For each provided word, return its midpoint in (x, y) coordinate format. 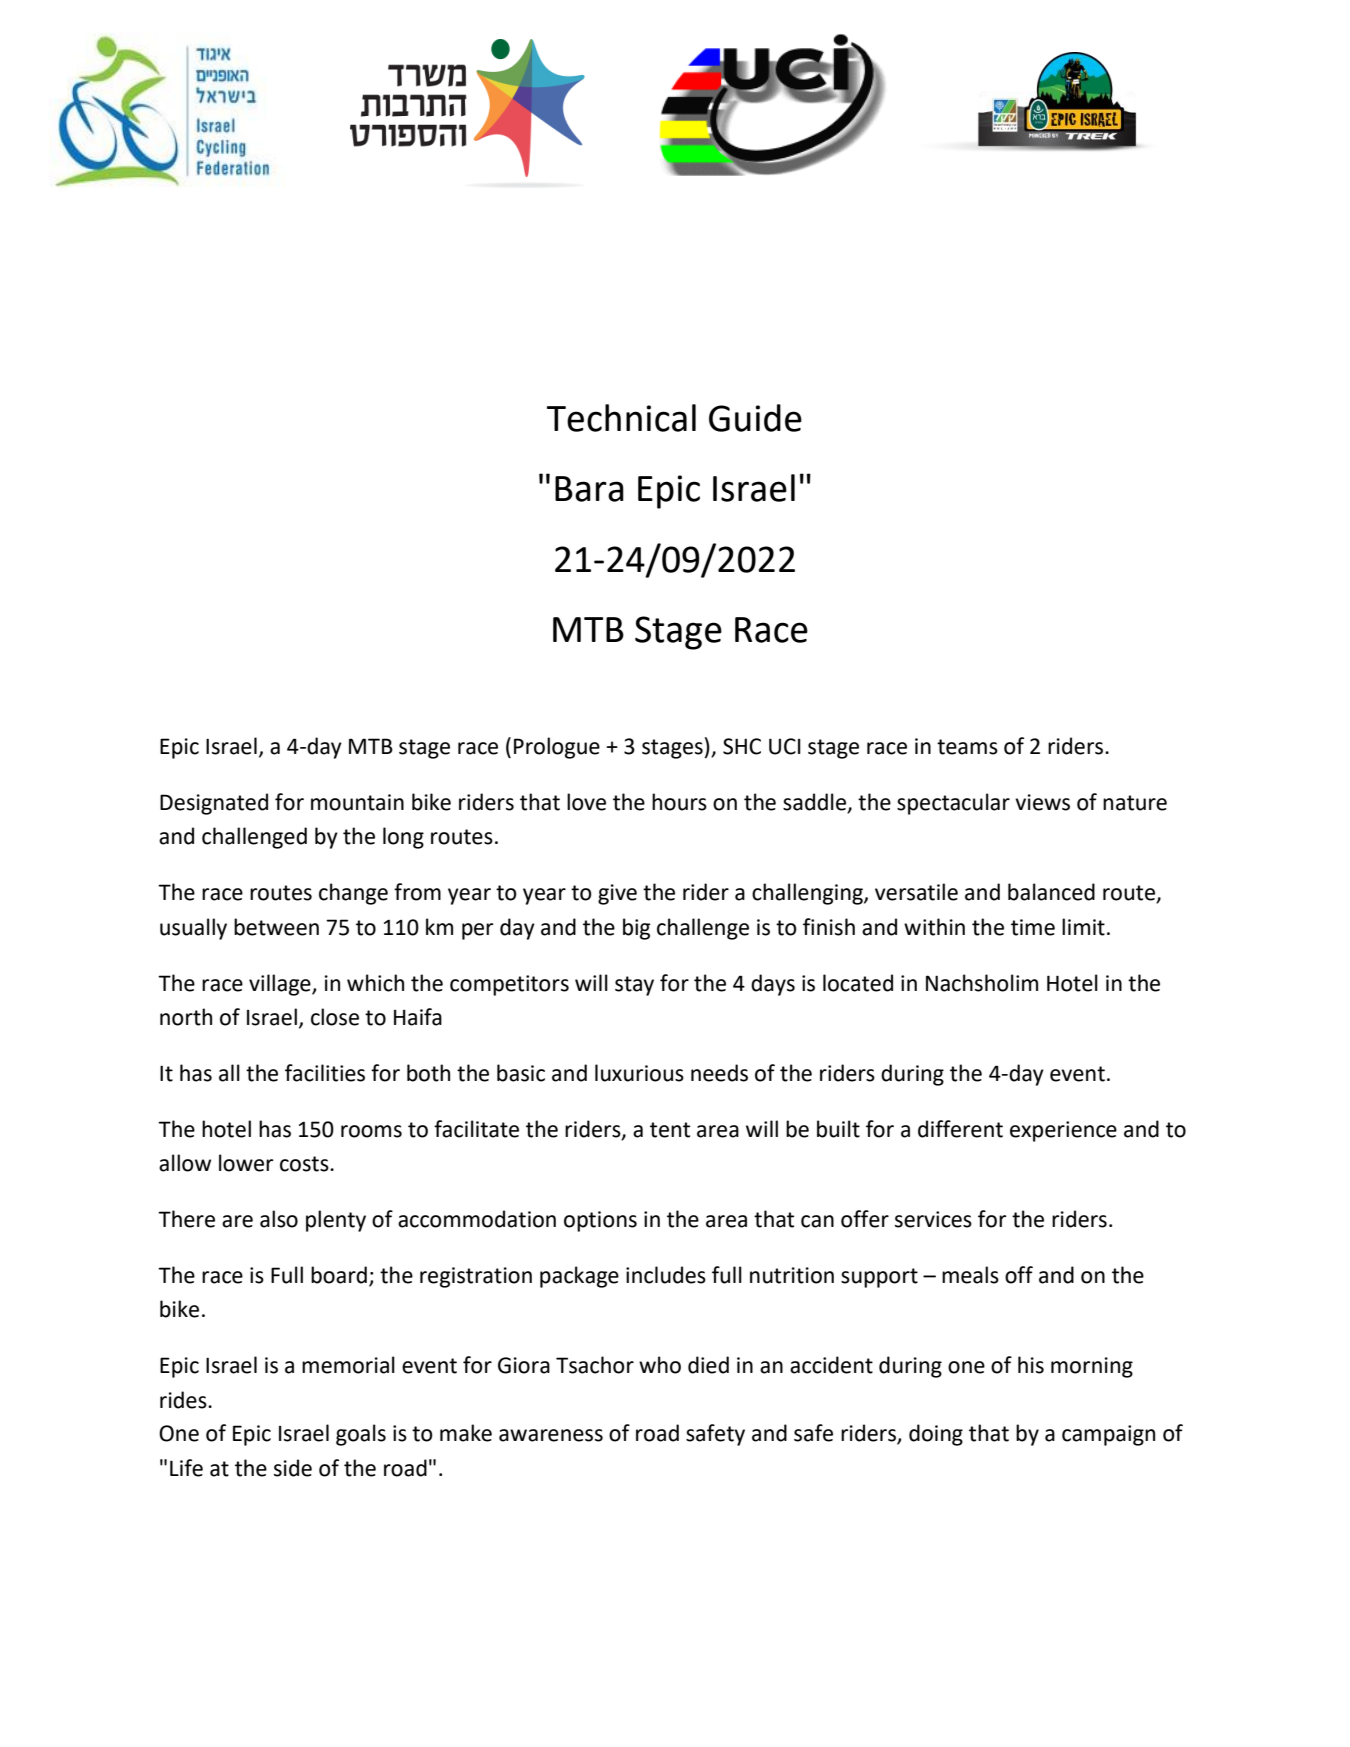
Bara (589, 489)
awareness (551, 1435)
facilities (325, 1073)
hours (679, 802)
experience (1063, 1131)
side (293, 1468)
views (1042, 802)
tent (670, 1130)
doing (936, 1435)
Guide (755, 418)
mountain (357, 802)
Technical (621, 418)
